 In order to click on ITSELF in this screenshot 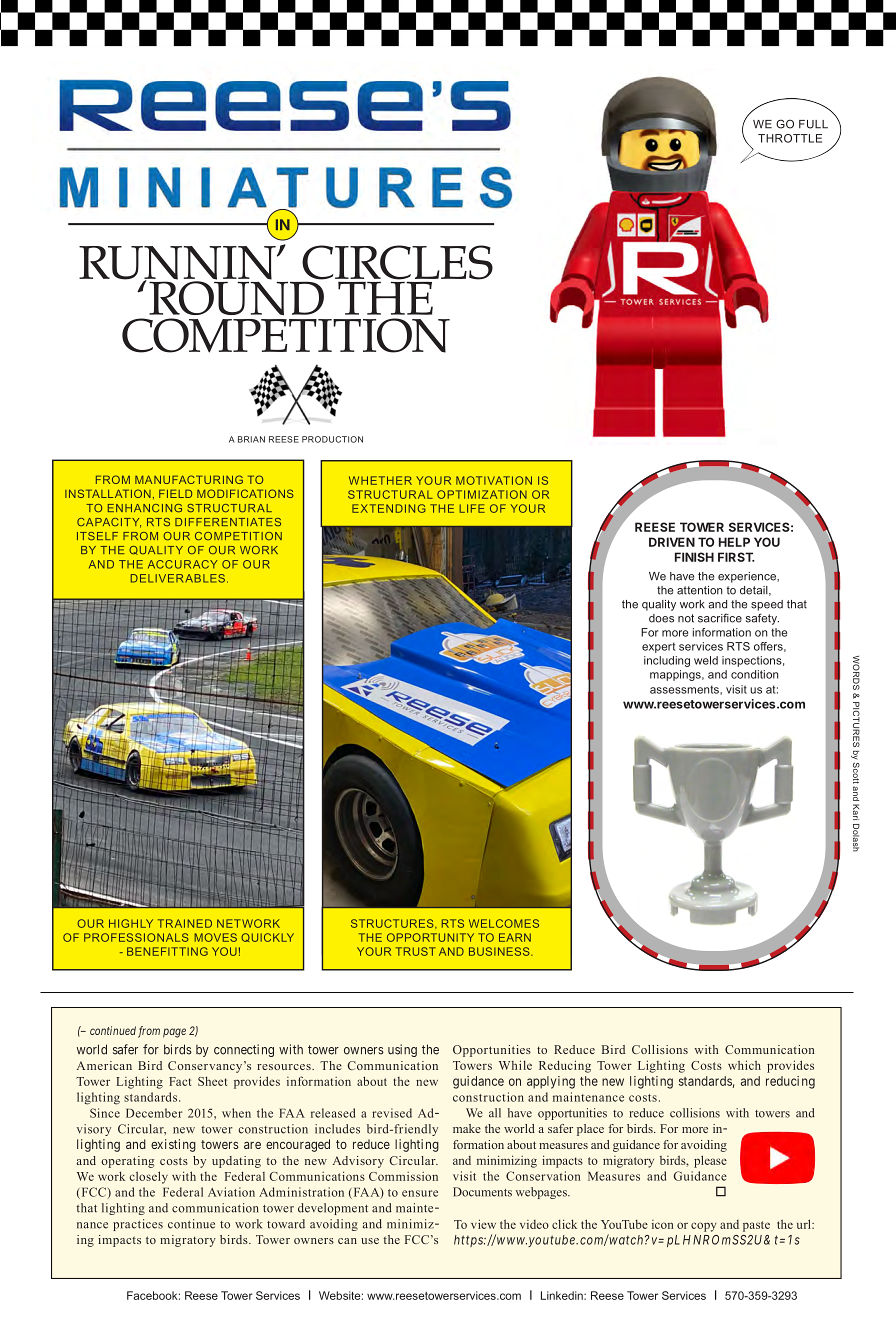, I will do `click(97, 536)`.
